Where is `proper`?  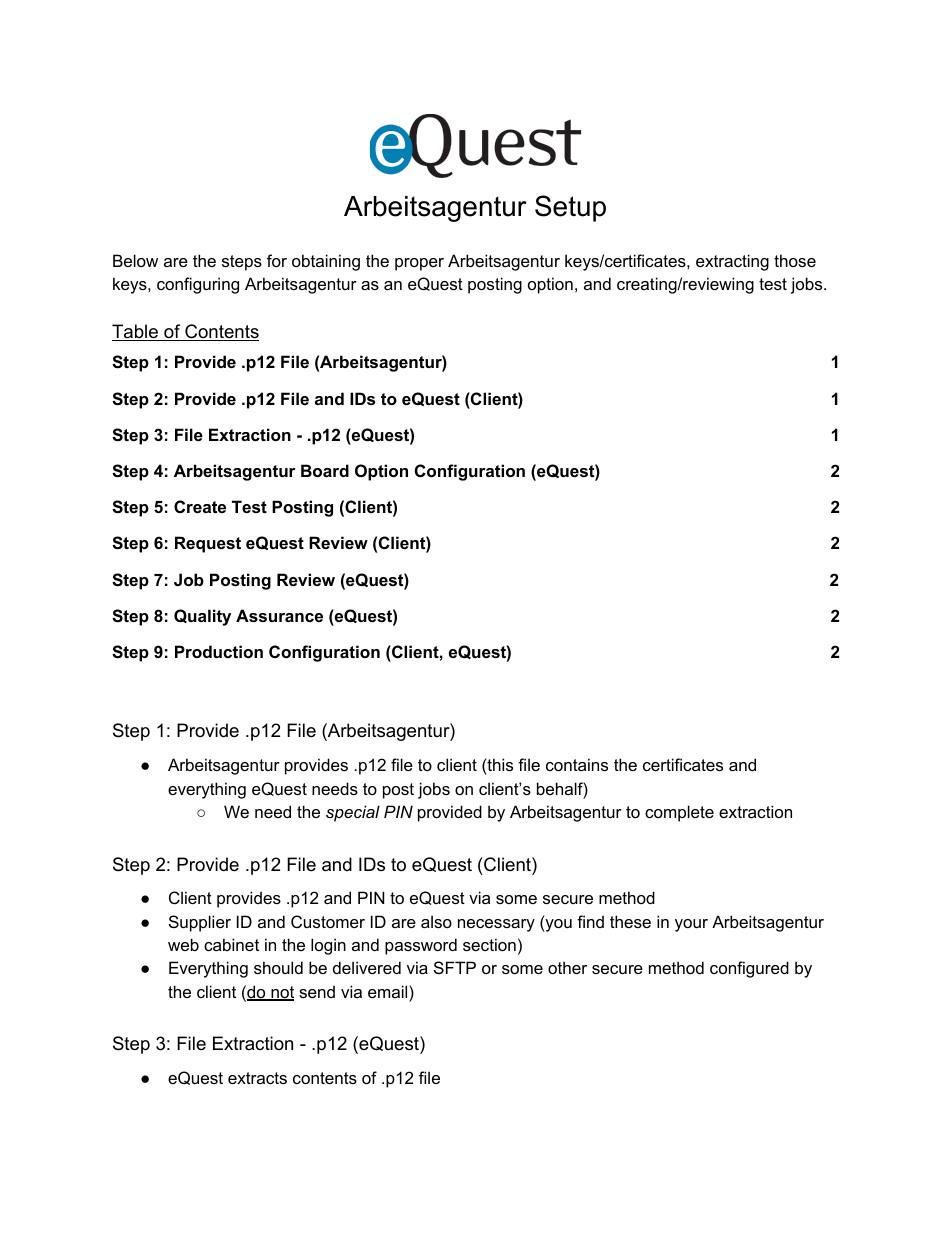
proper is located at coordinates (419, 264).
